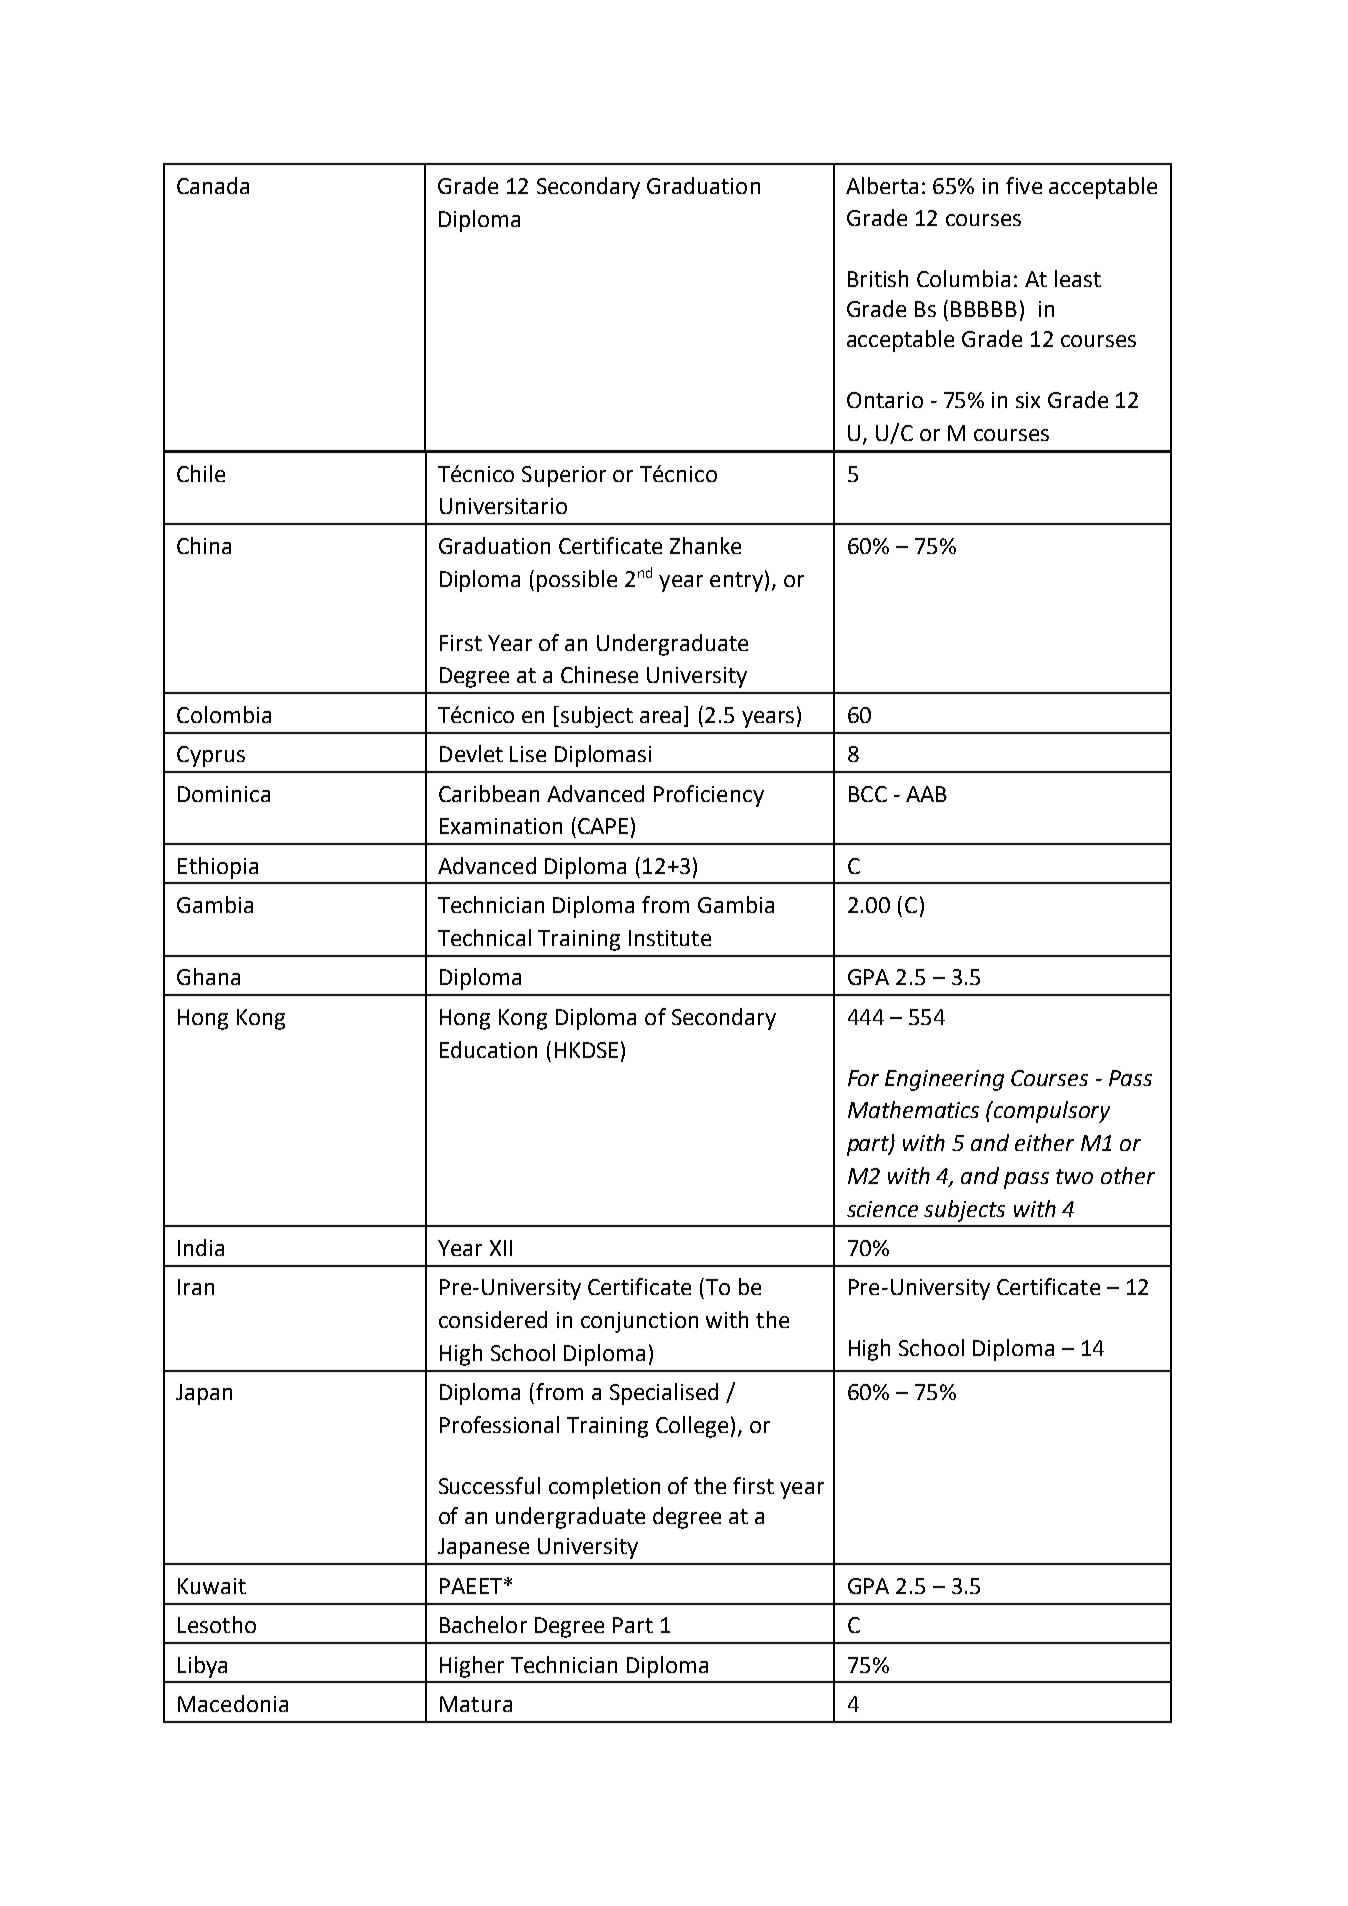 The width and height of the screenshot is (1348, 1906). What do you see at coordinates (208, 976) in the screenshot?
I see `Ghana` at bounding box center [208, 976].
